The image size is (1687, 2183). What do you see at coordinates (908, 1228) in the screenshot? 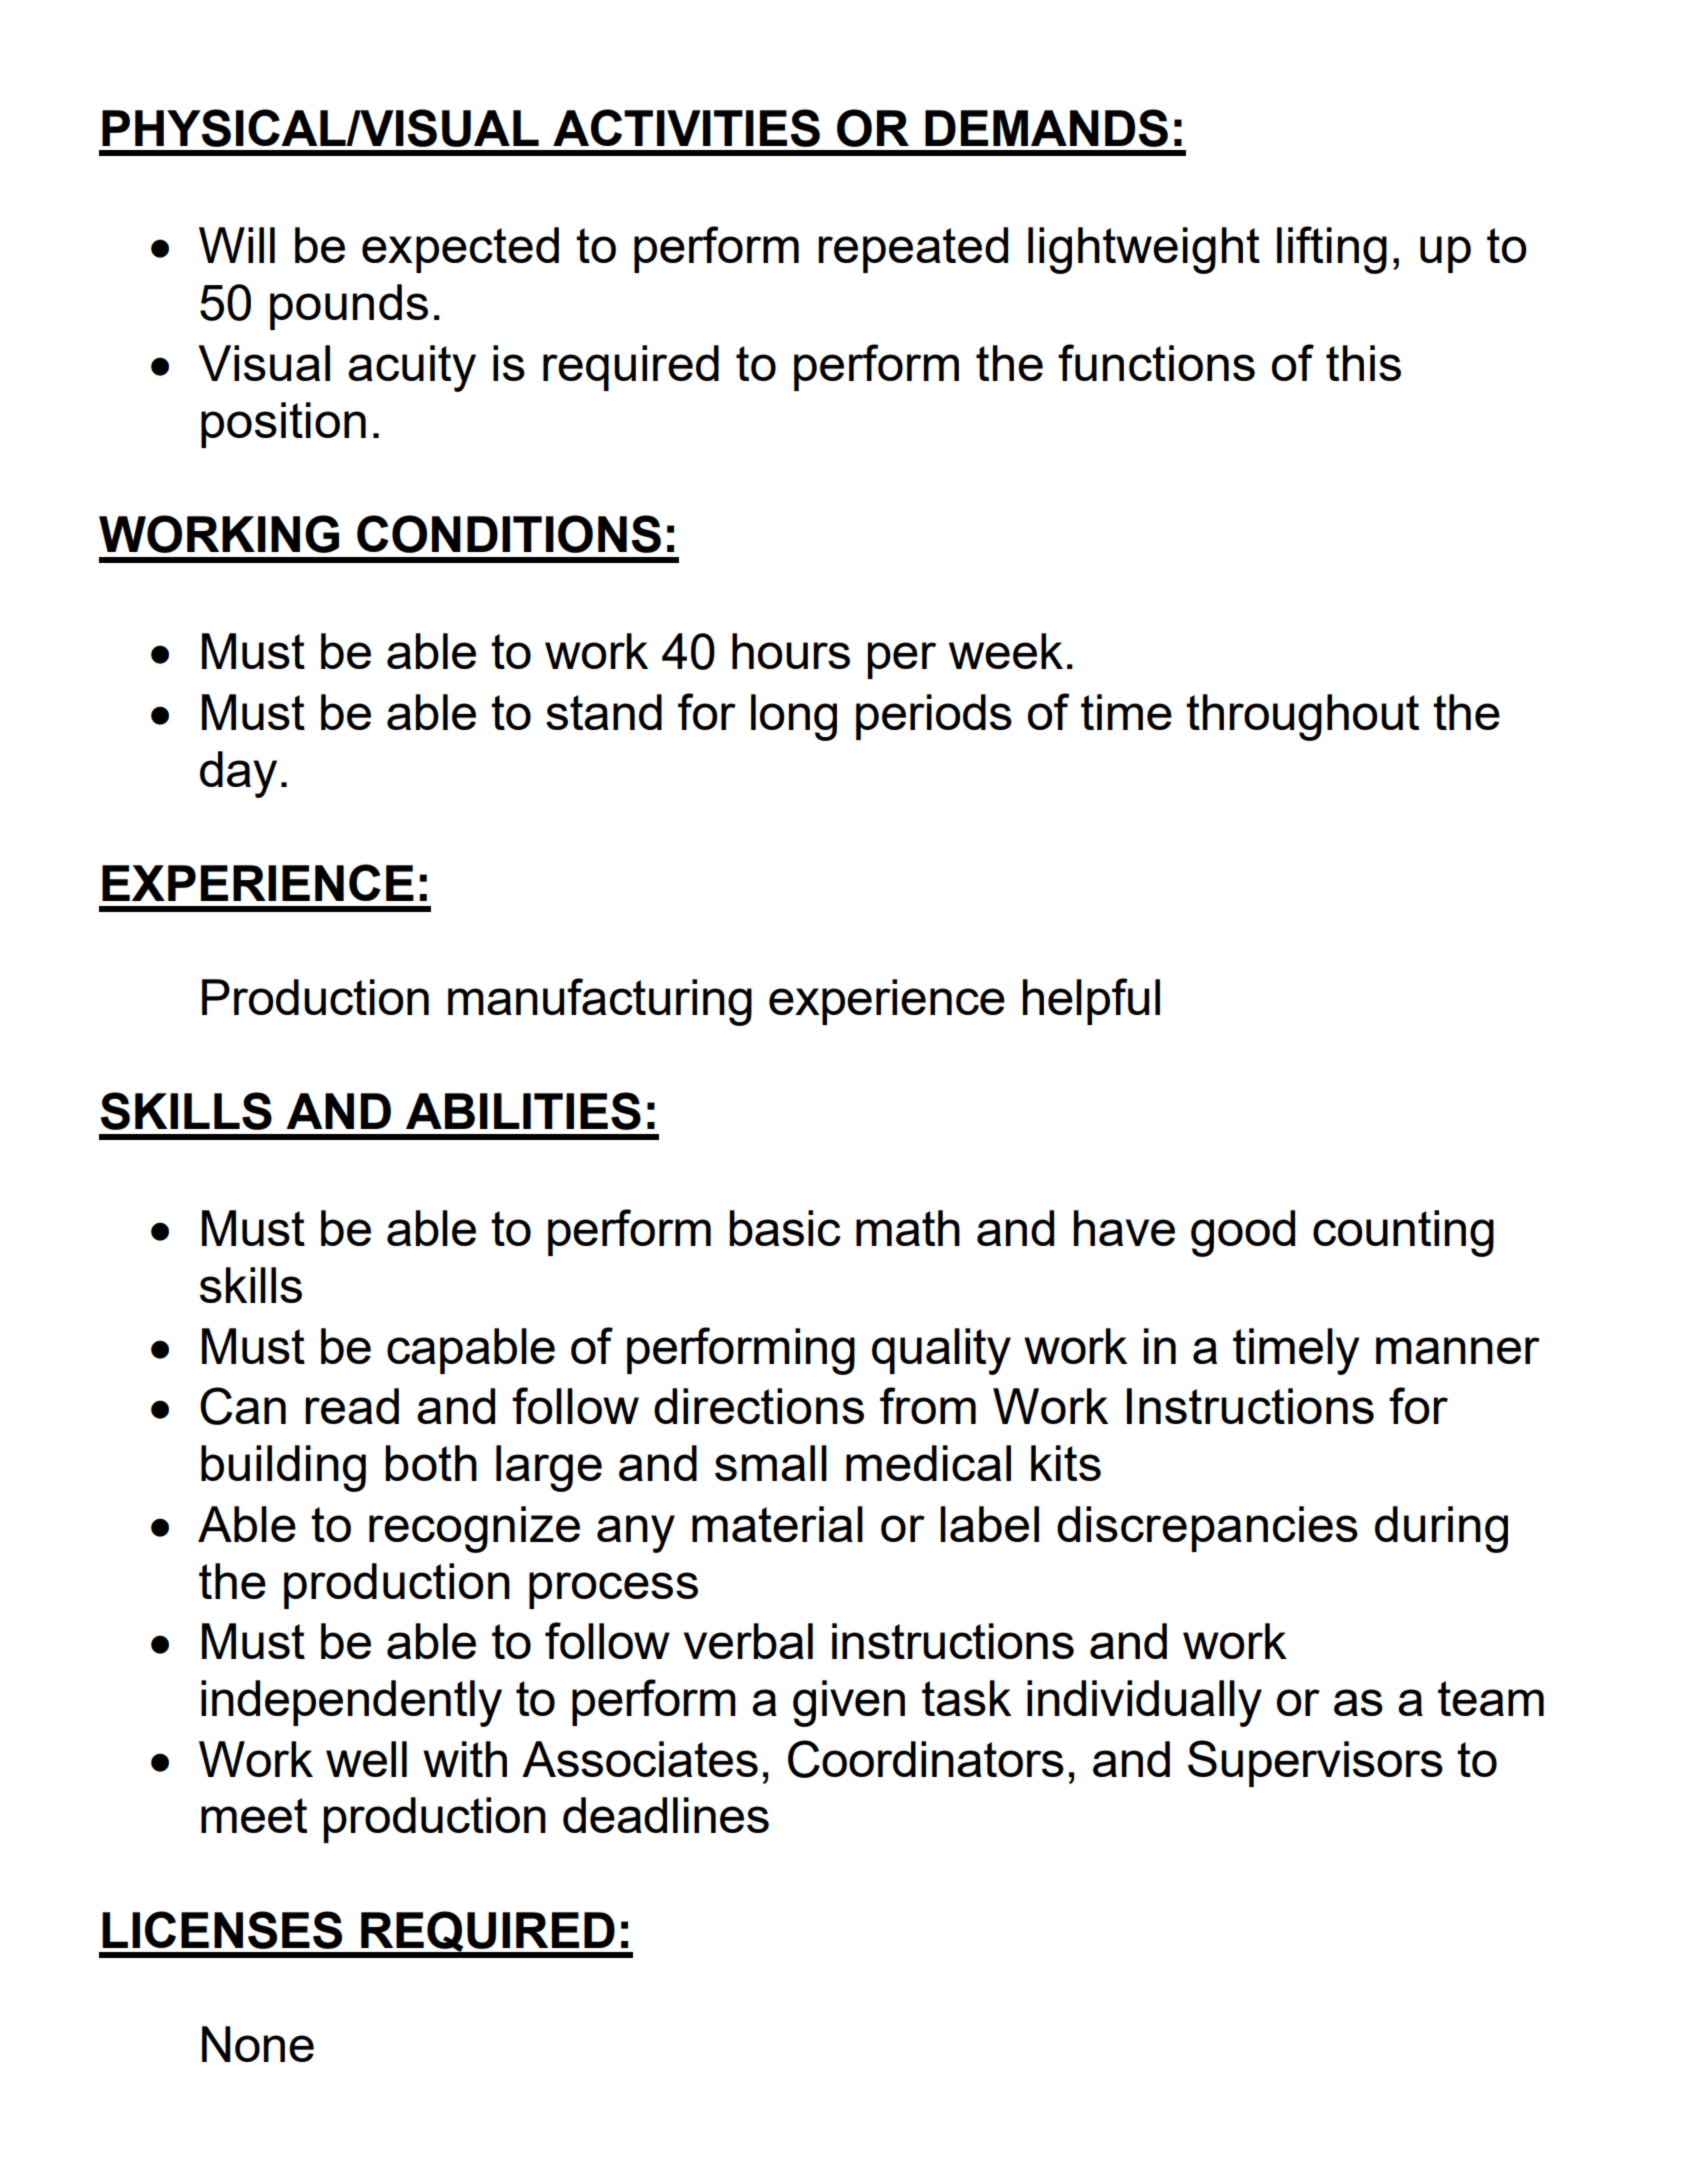
I see `math` at bounding box center [908, 1228].
